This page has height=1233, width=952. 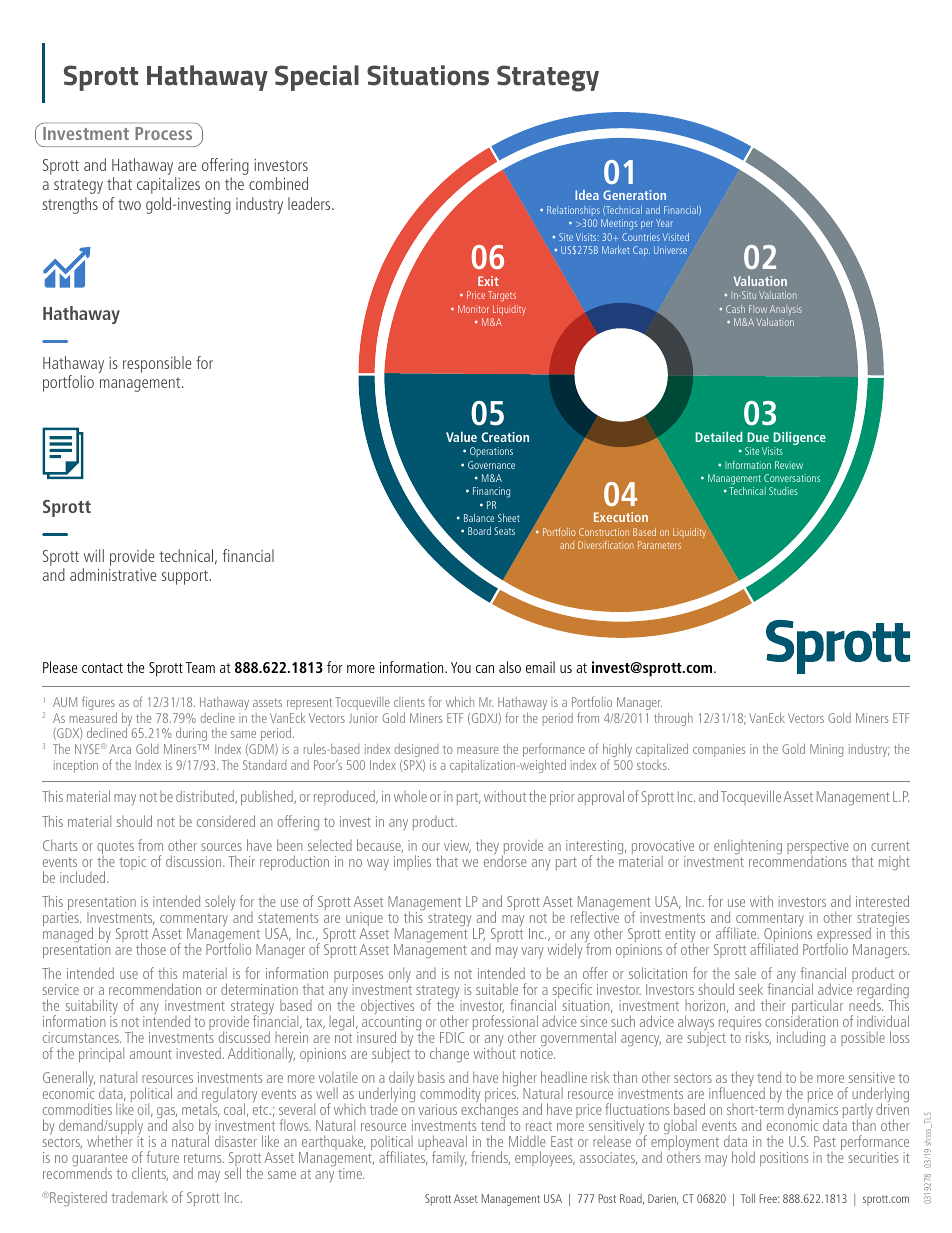 What do you see at coordinates (784, 1159) in the page?
I see `positions` at bounding box center [784, 1159].
